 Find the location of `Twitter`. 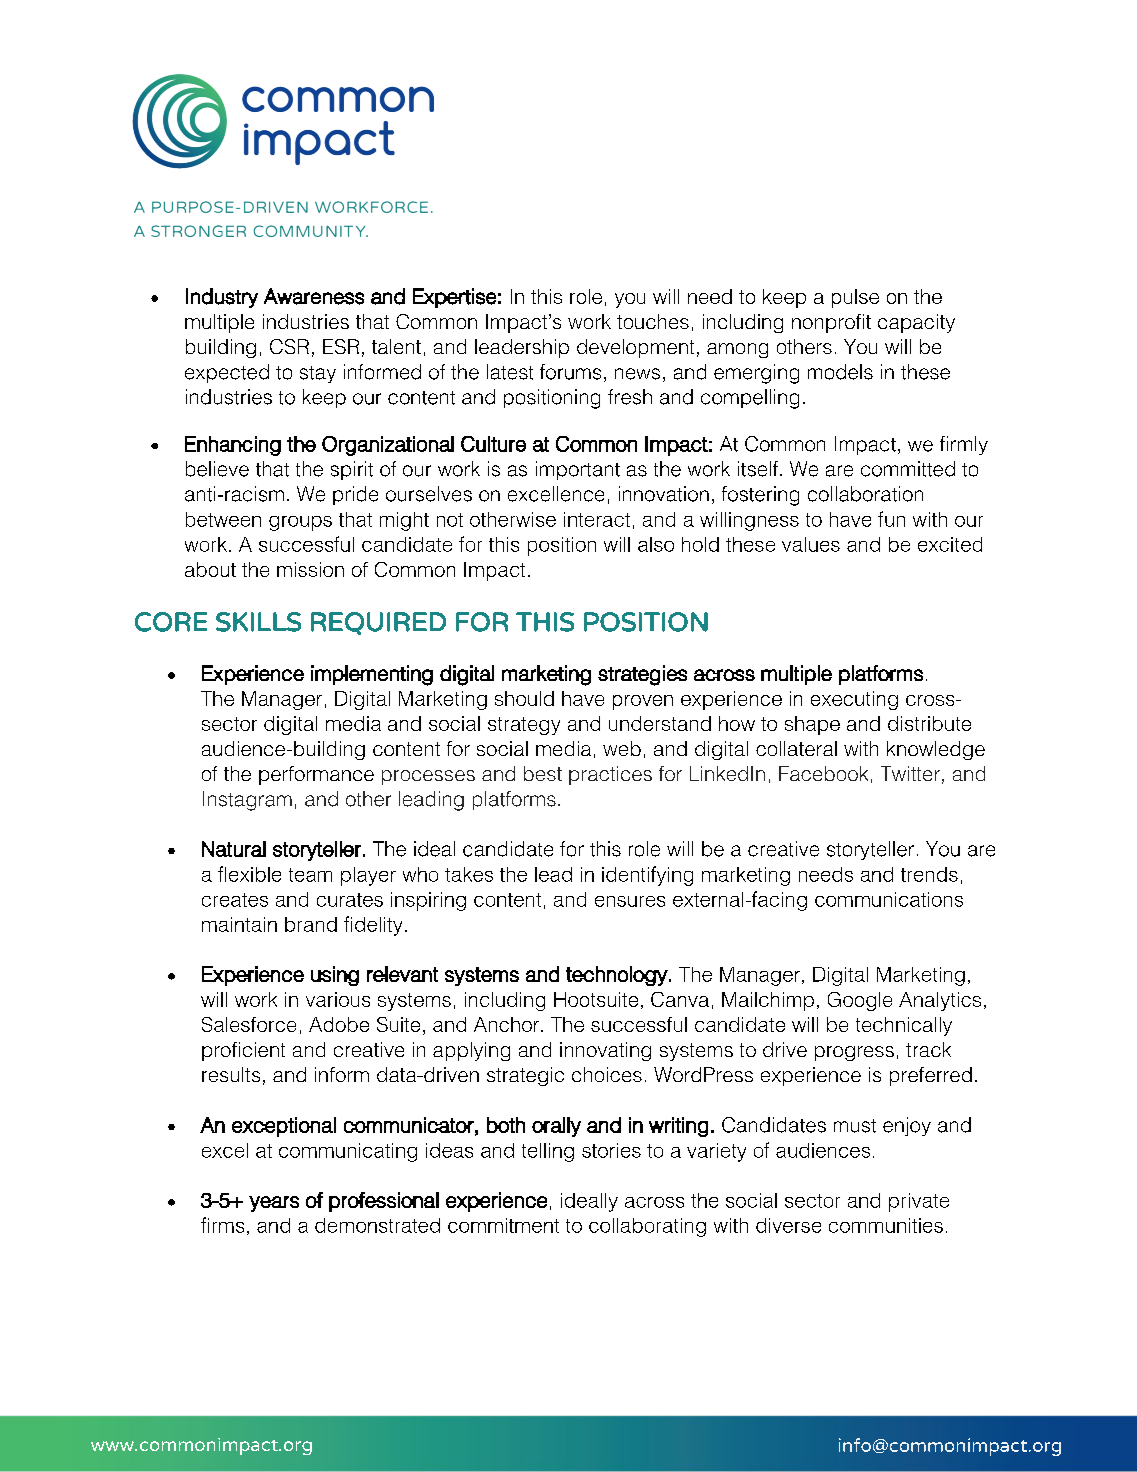

Twitter is located at coordinates (910, 773).
